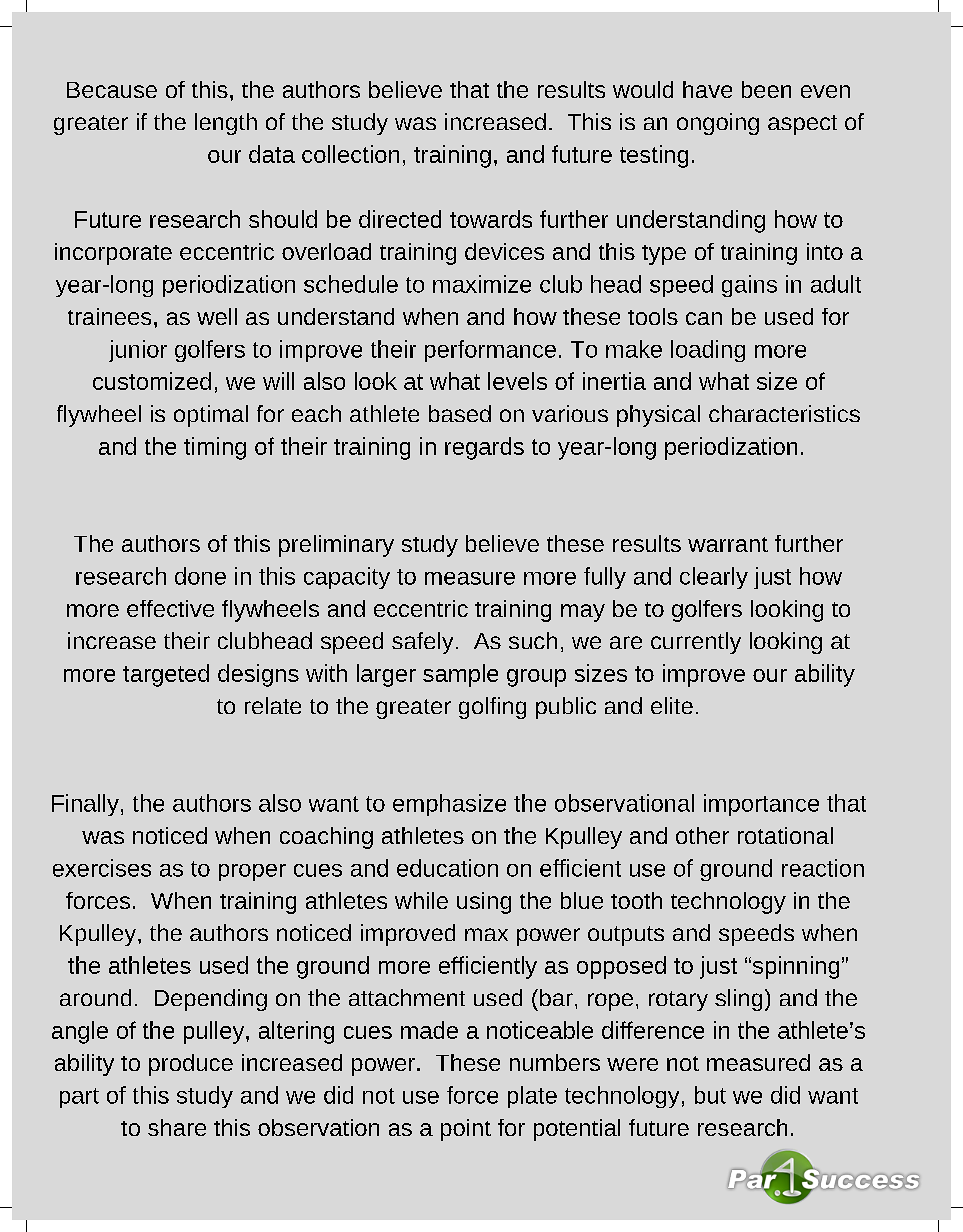 This document has width=963, height=1232. Describe the element at coordinates (177, 1127) in the document. I see `share` at that location.
